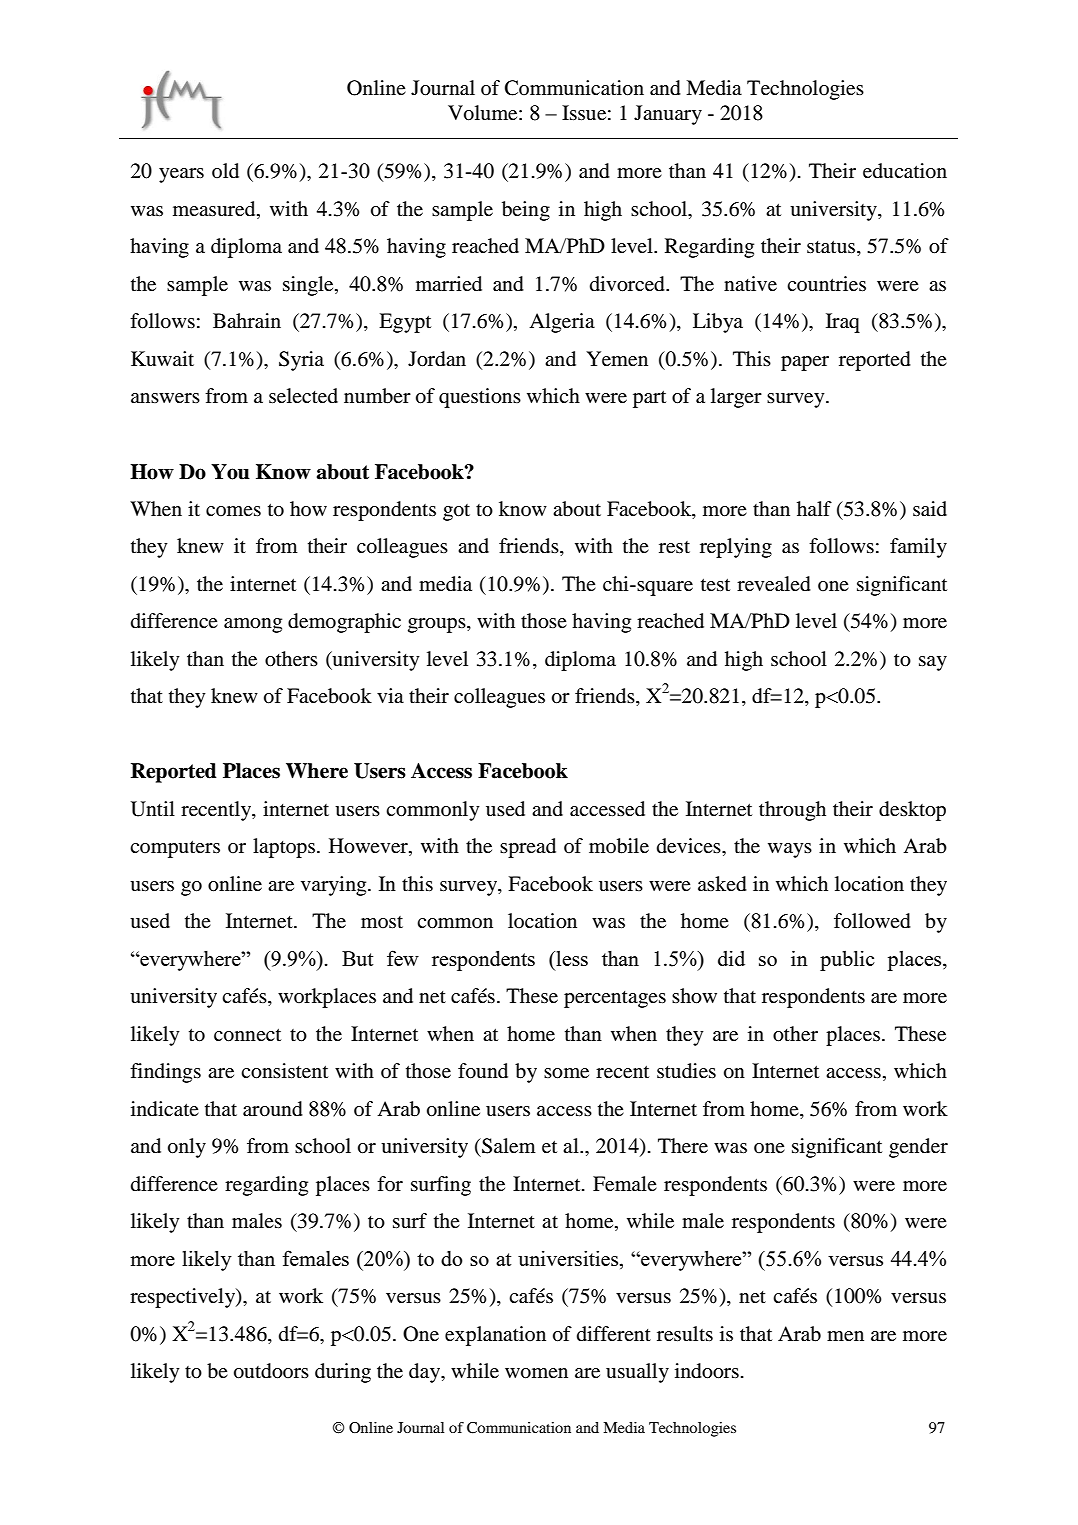  I want to click on Until, so click(153, 809).
